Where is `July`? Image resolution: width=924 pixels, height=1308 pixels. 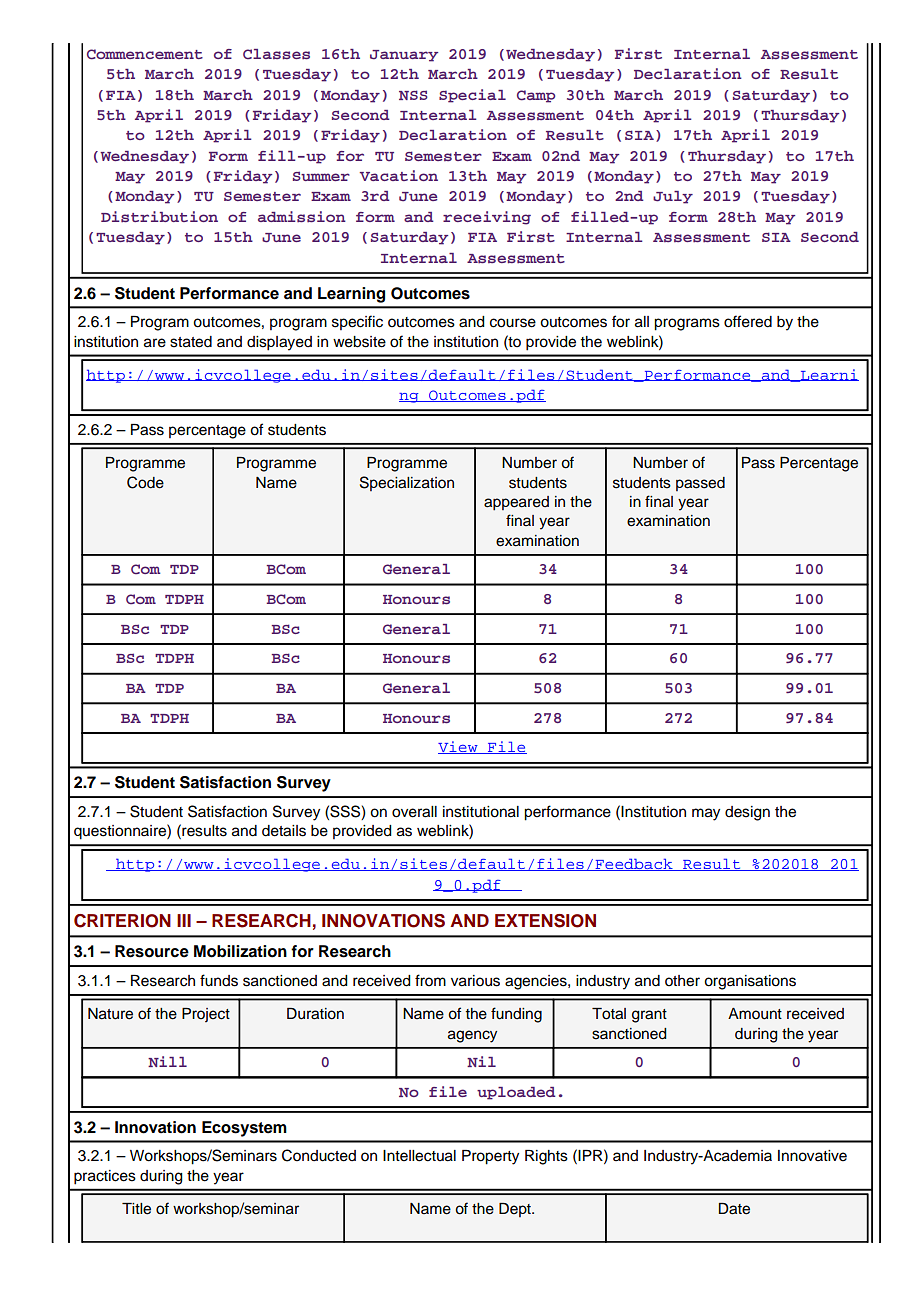
July is located at coordinates (673, 197).
